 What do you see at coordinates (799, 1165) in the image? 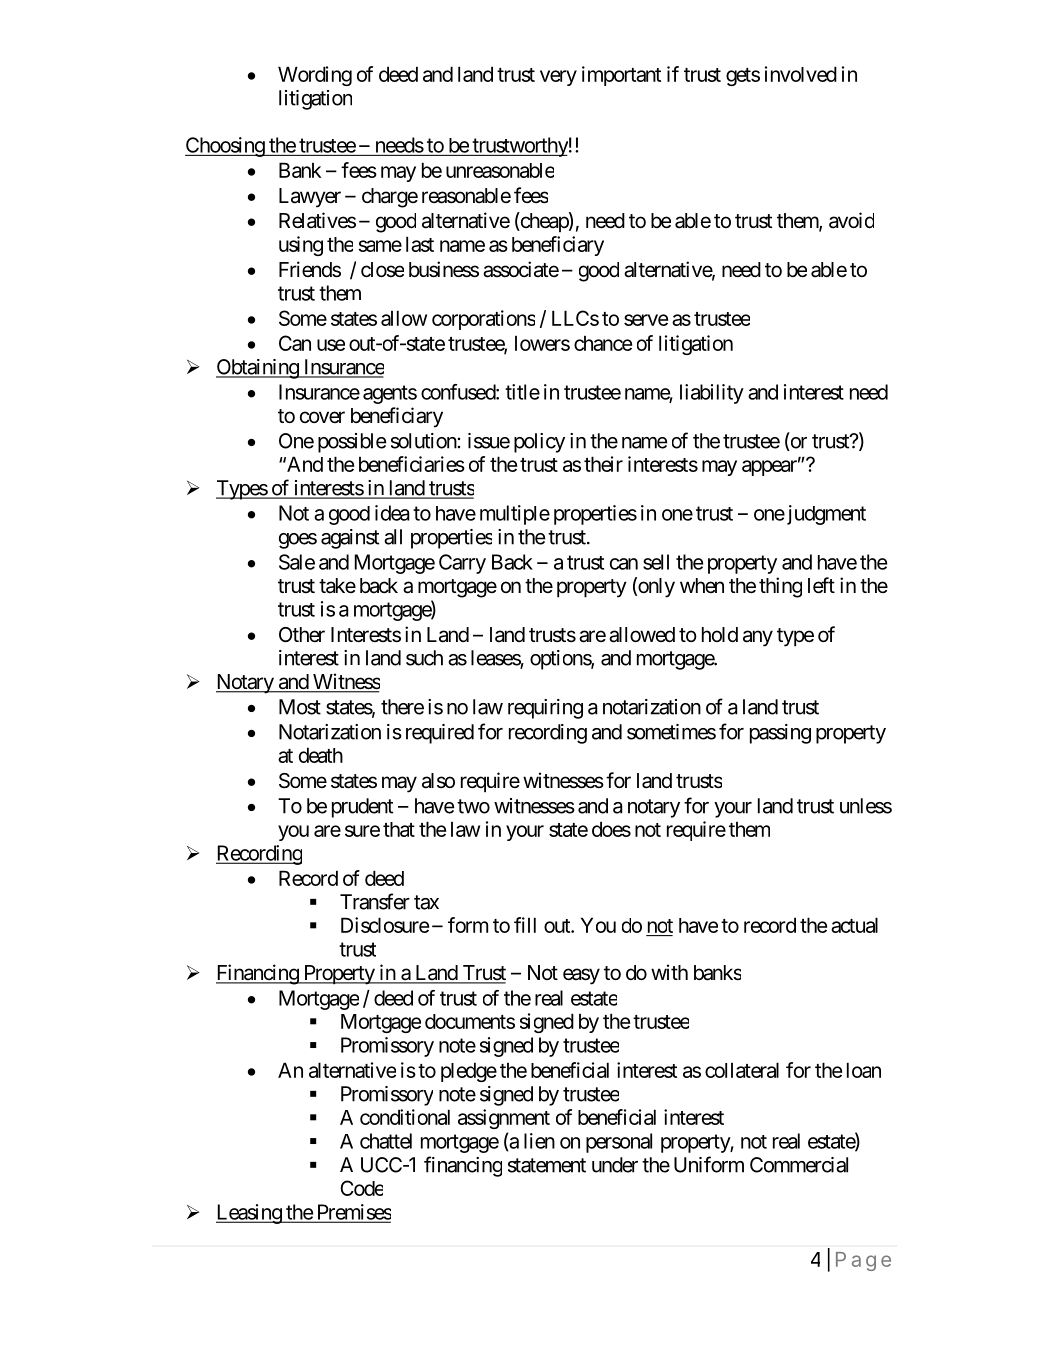
I see `Commercial` at bounding box center [799, 1165].
